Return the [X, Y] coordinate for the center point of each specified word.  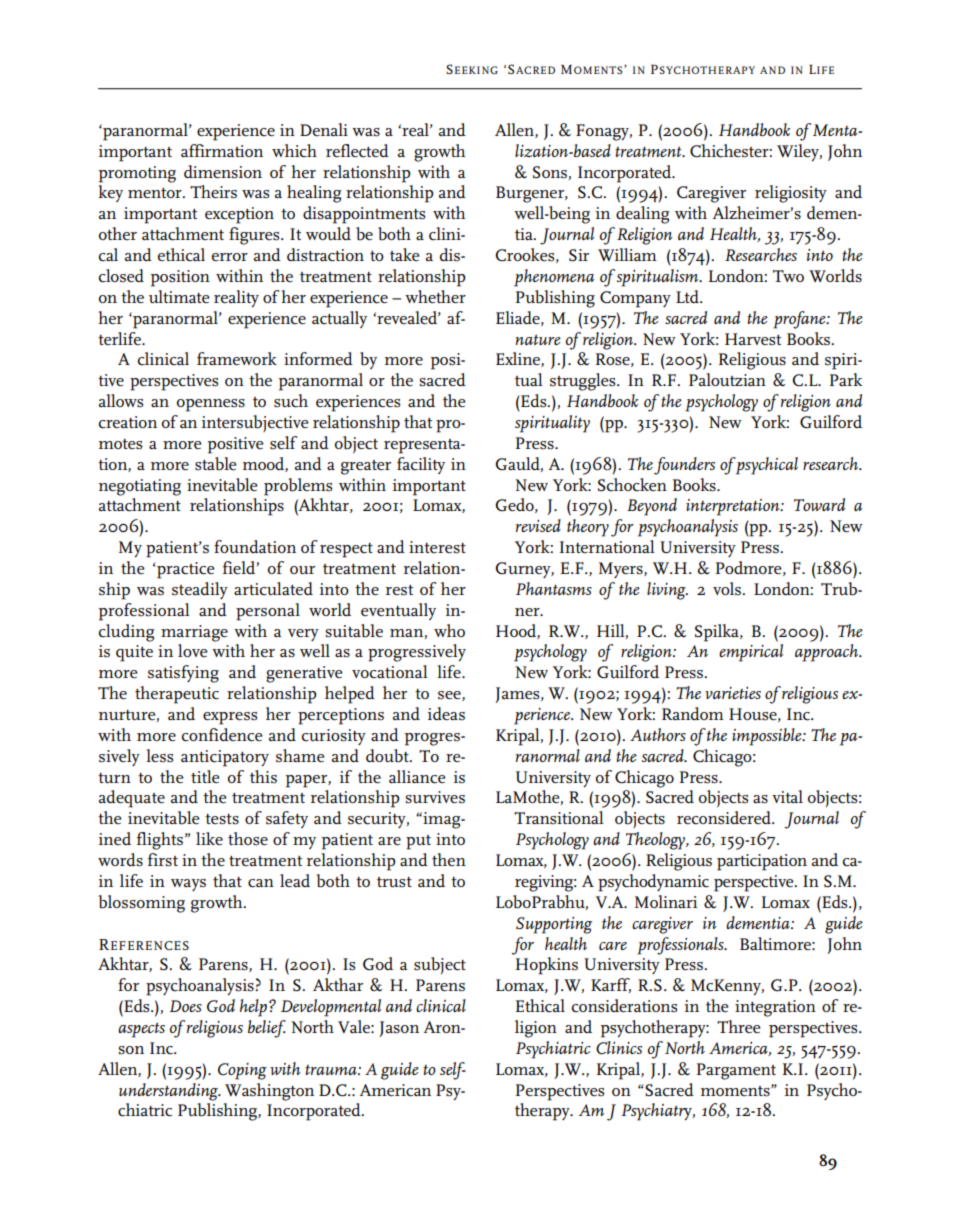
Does [186, 1006]
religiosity [791, 194]
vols [728, 588]
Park [846, 379]
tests [222, 819]
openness [211, 405]
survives [435, 797]
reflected [357, 151]
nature [538, 340]
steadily [200, 590]
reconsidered [725, 818]
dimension [223, 172]
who [449, 630]
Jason [399, 1029]
